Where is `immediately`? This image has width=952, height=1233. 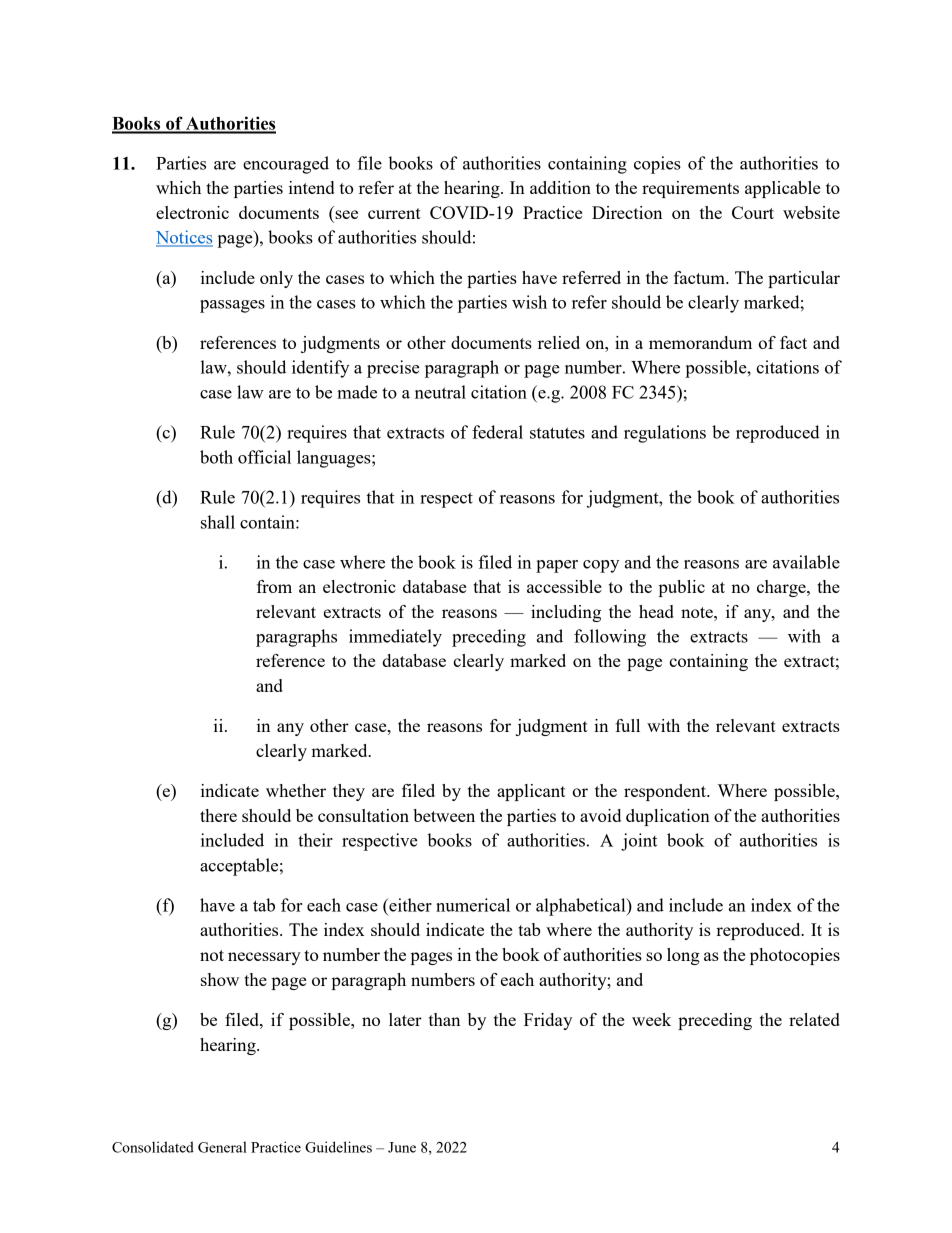 immediately is located at coordinates (395, 638).
